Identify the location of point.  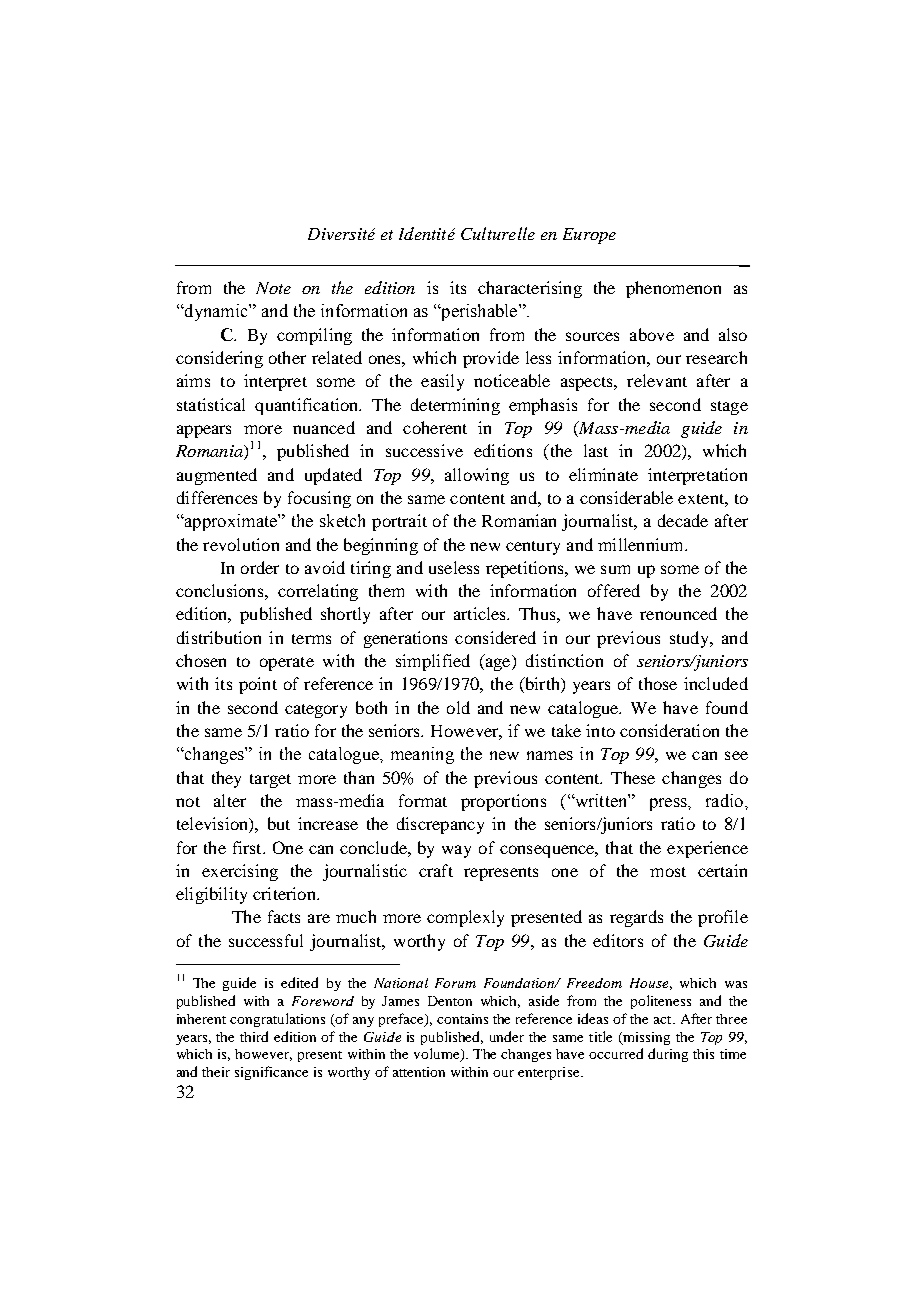
(258, 685).
